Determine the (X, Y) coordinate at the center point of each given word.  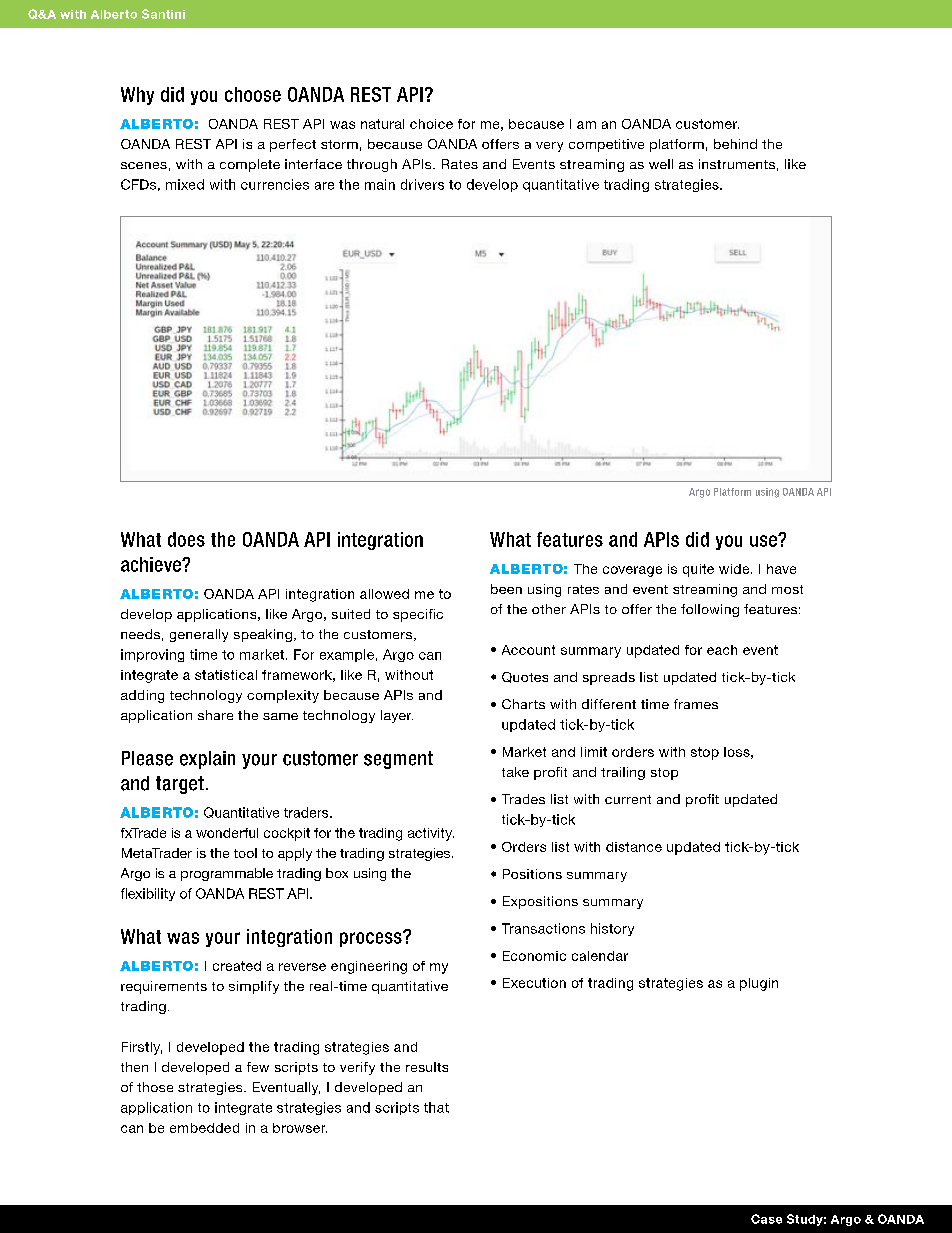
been (506, 589)
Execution (534, 983)
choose (253, 94)
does (186, 539)
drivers (422, 184)
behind (735, 144)
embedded (204, 1128)
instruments (737, 164)
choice (431, 124)
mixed (185, 184)
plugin (759, 984)
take (515, 772)
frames (696, 704)
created (237, 966)
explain (207, 760)
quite (698, 570)
